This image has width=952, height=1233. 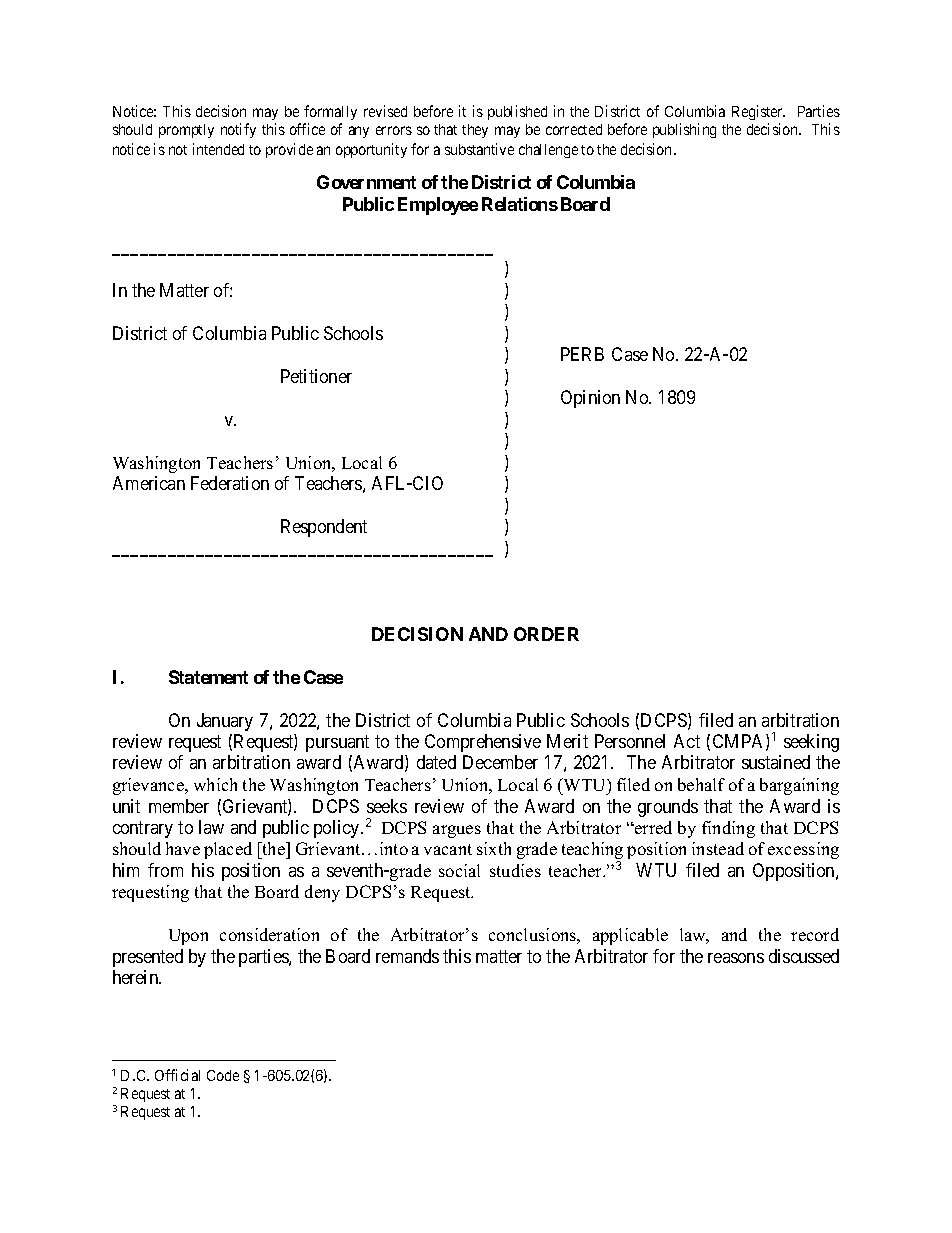 What do you see at coordinates (316, 376) in the image?
I see `Petitioner` at bounding box center [316, 376].
